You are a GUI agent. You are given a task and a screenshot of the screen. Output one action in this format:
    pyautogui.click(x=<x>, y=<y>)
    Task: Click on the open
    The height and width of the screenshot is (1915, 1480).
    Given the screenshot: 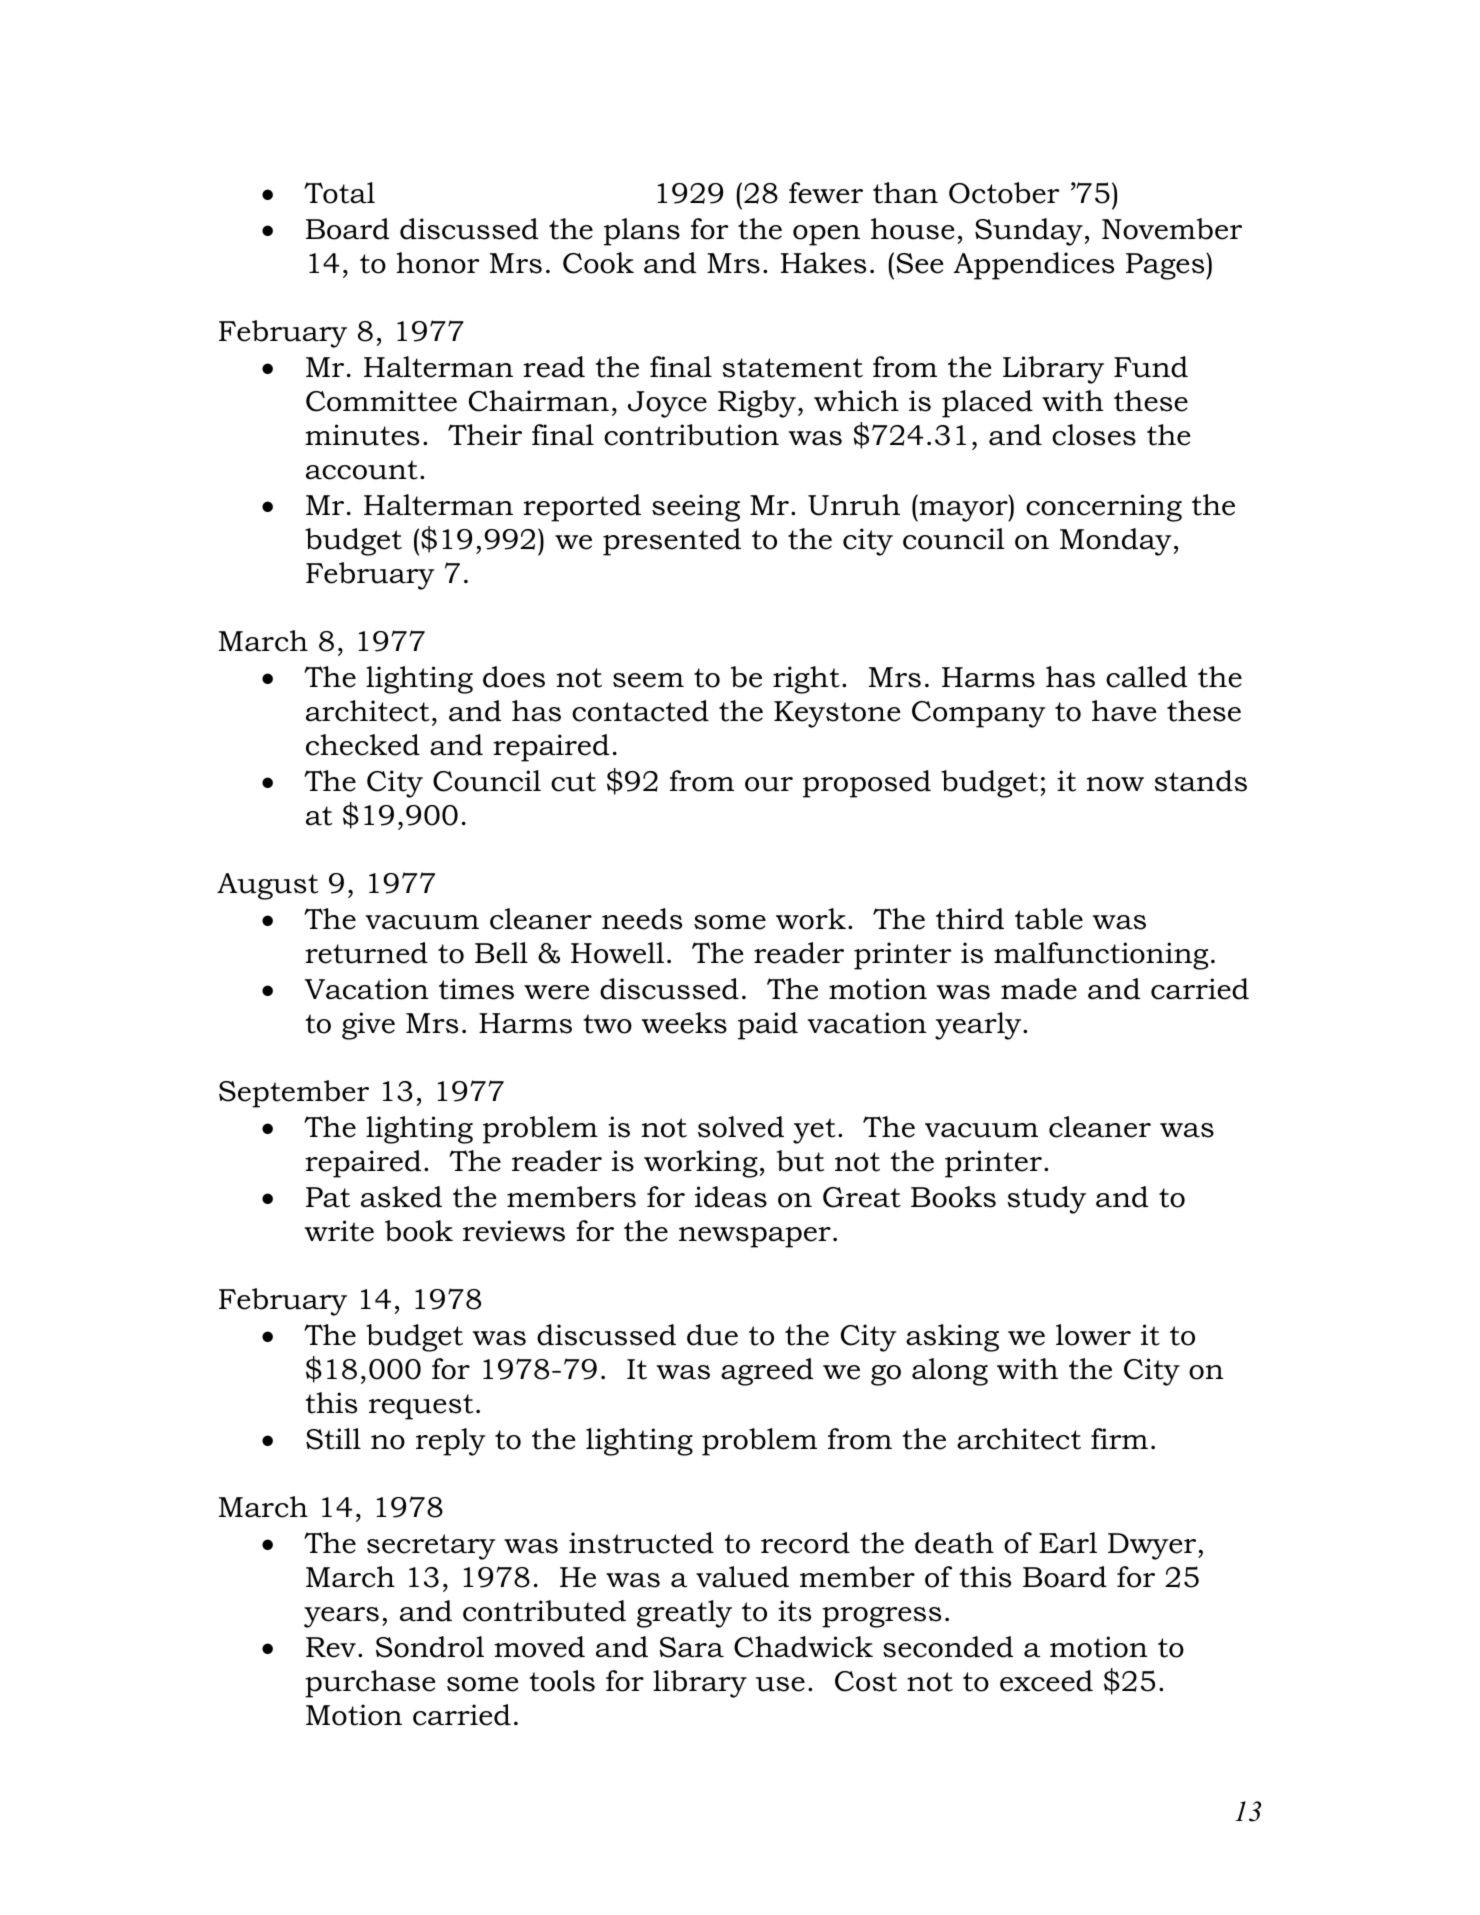 What is the action you would take?
    pyautogui.click(x=826, y=235)
